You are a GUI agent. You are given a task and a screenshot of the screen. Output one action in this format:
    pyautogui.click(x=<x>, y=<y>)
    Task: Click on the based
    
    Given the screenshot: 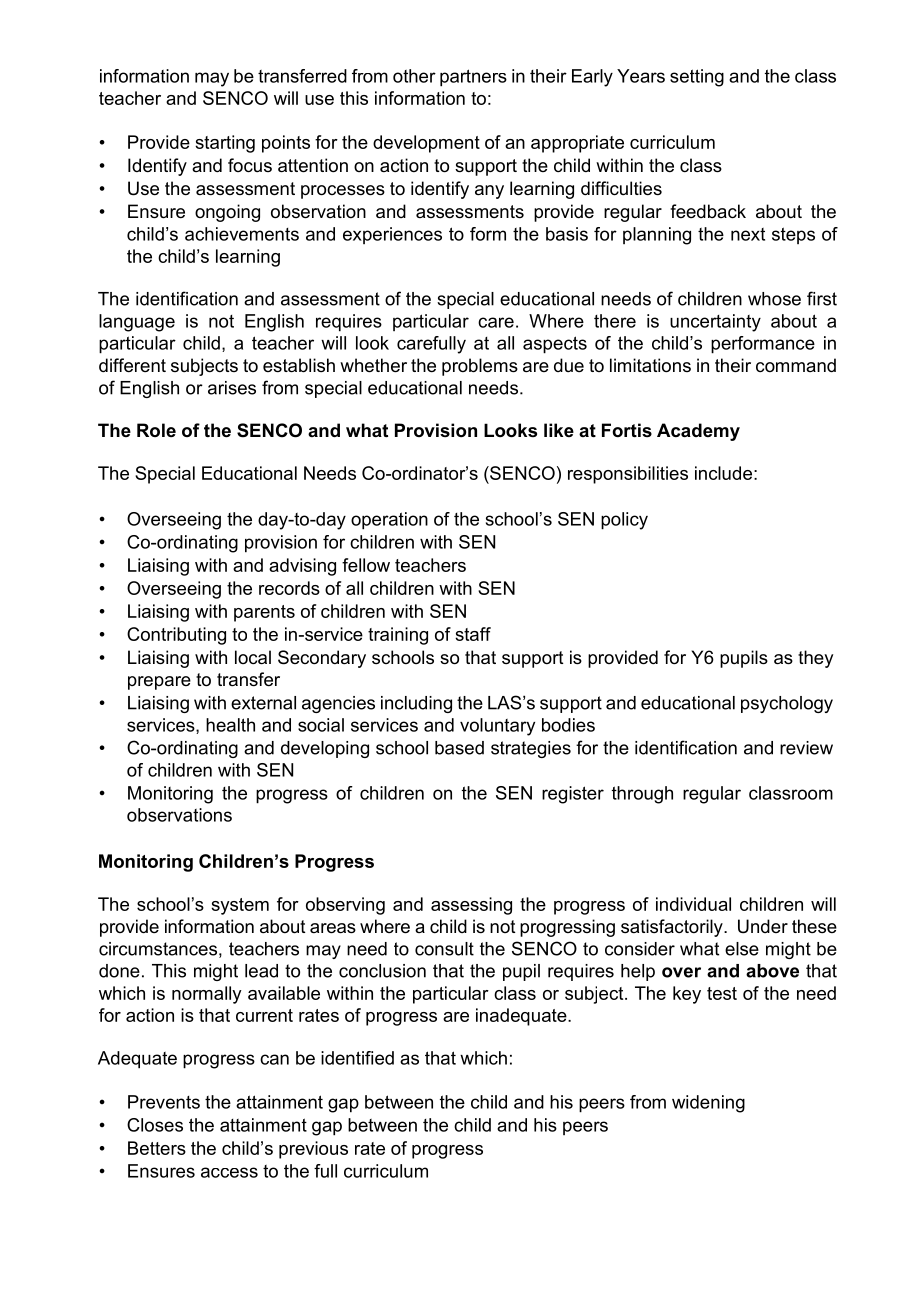 What is the action you would take?
    pyautogui.click(x=459, y=748)
